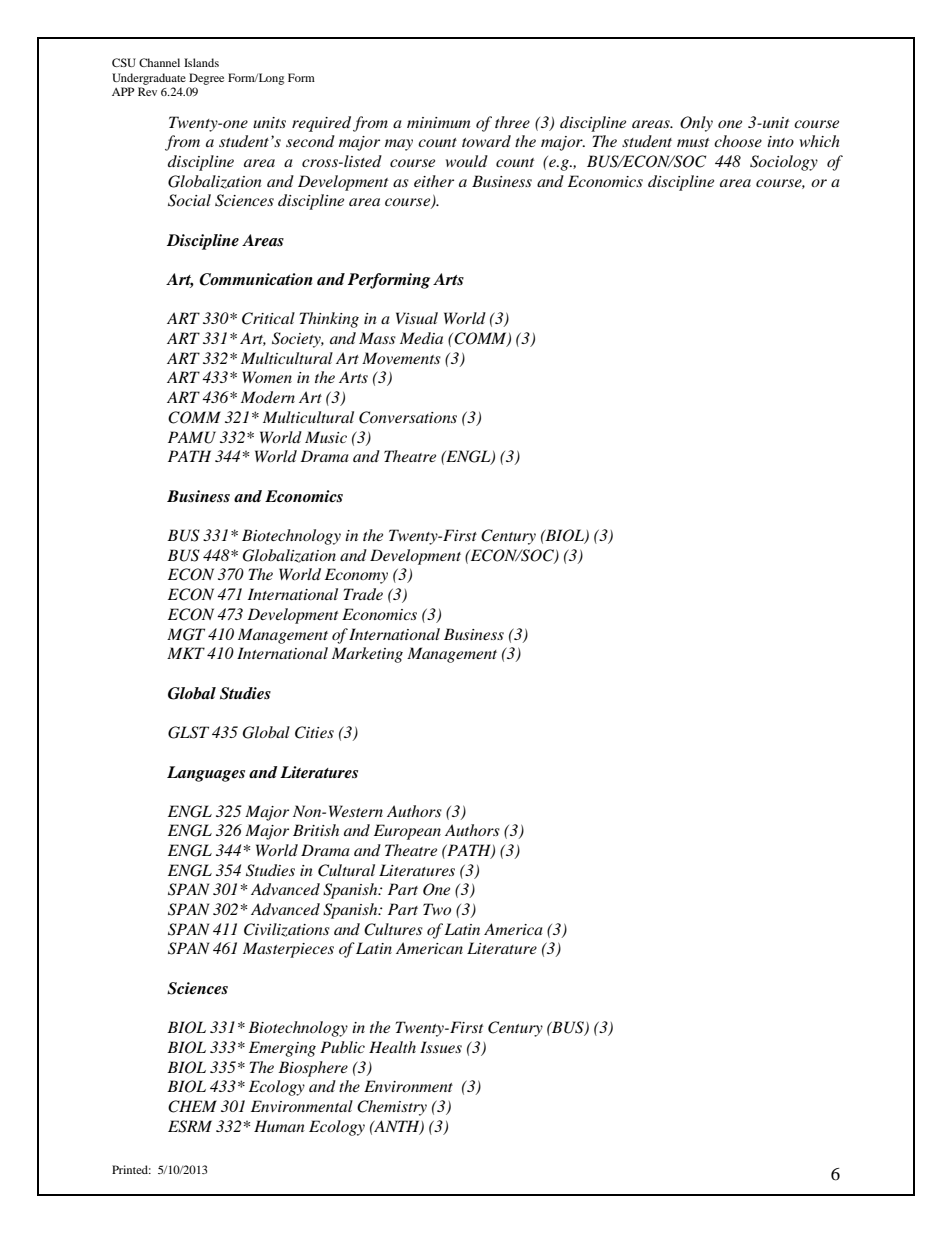 This screenshot has height=1233, width=952. Describe the element at coordinates (363, 594) in the screenshot. I see `Trade` at that location.
